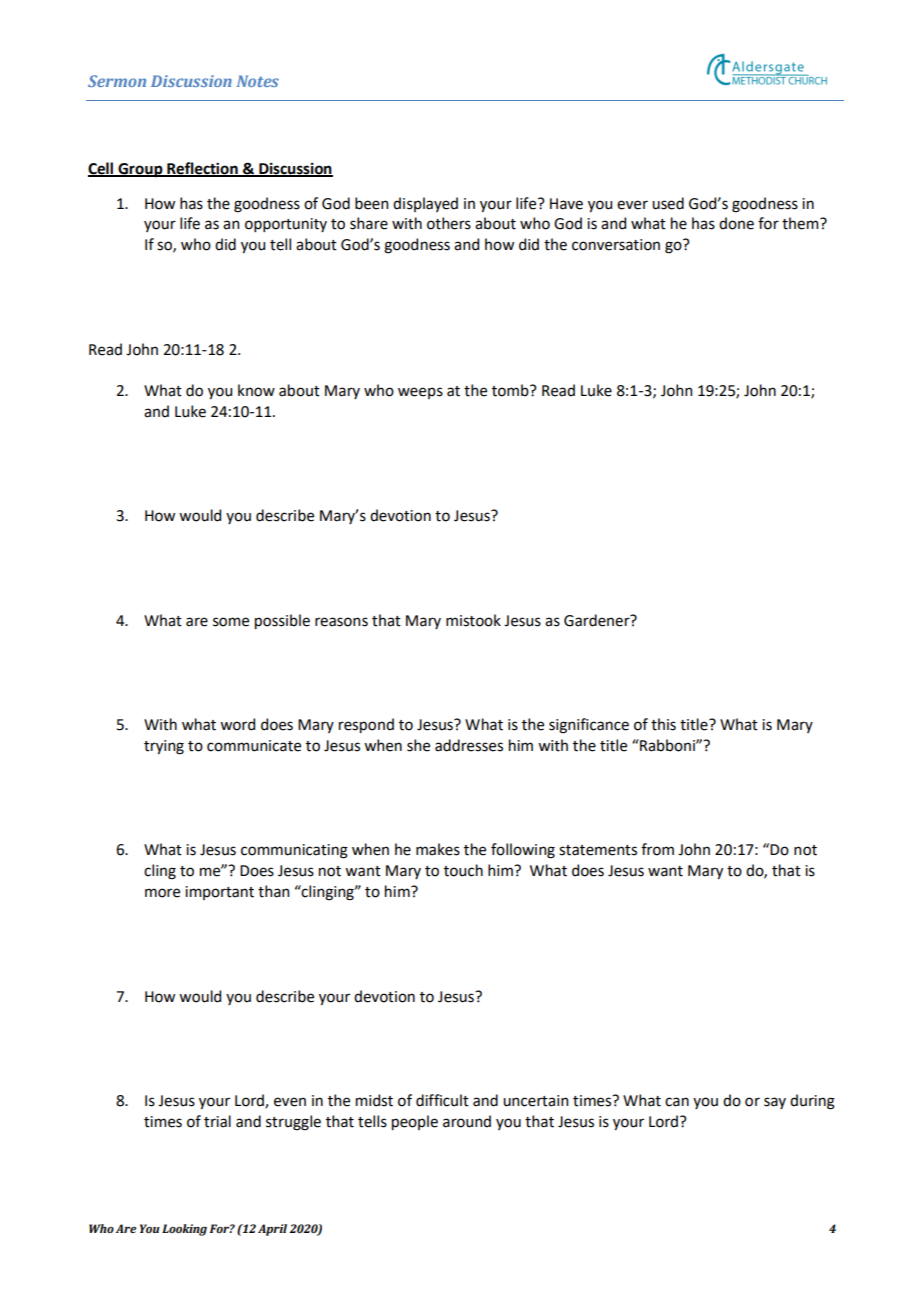 The image size is (924, 1308). I want to click on done, so click(736, 223).
